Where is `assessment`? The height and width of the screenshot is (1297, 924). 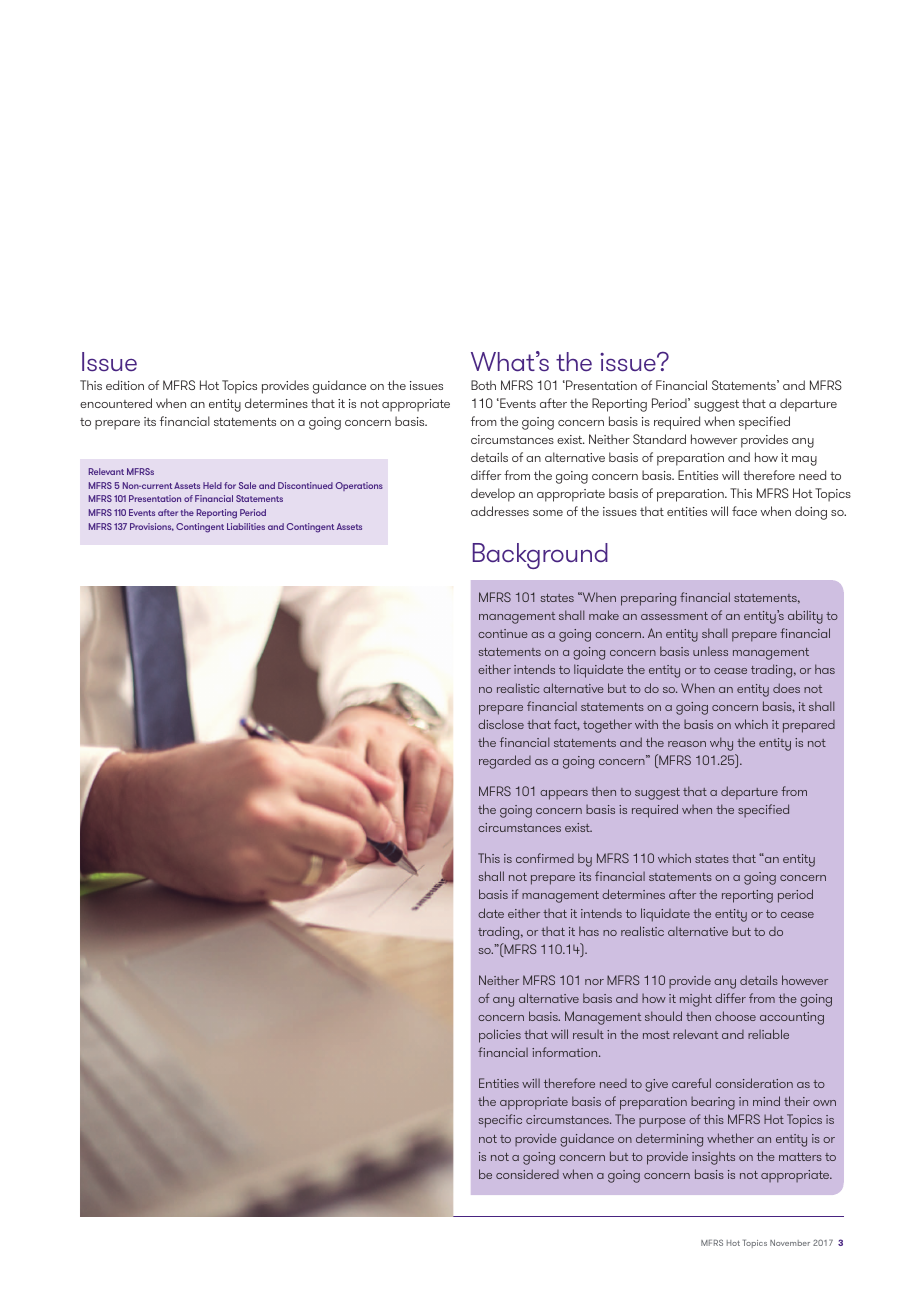
assessment is located at coordinates (674, 616).
